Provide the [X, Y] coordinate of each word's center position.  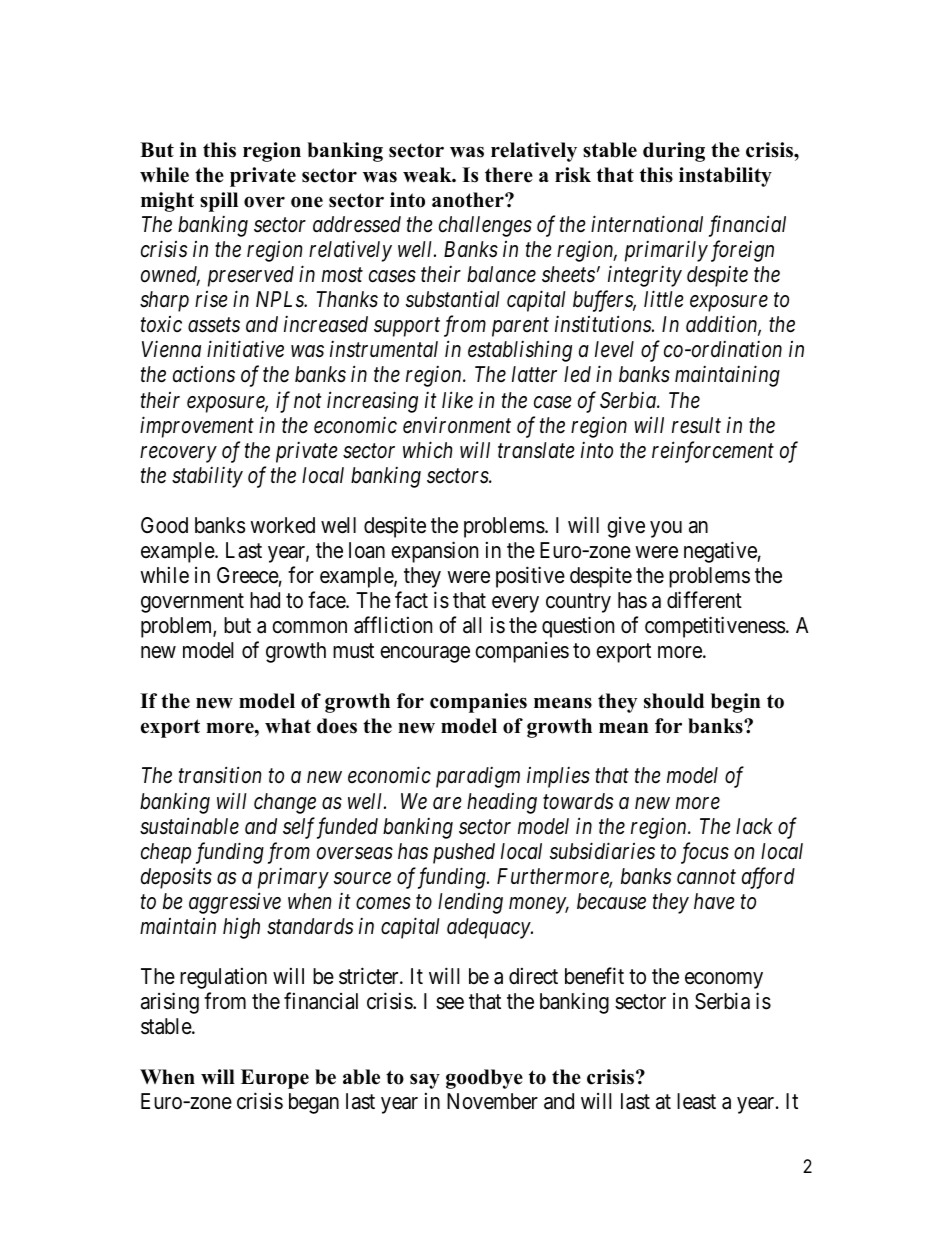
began [314, 1103]
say [425, 1081]
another [469, 200]
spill [219, 202]
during [674, 152]
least [696, 1101]
